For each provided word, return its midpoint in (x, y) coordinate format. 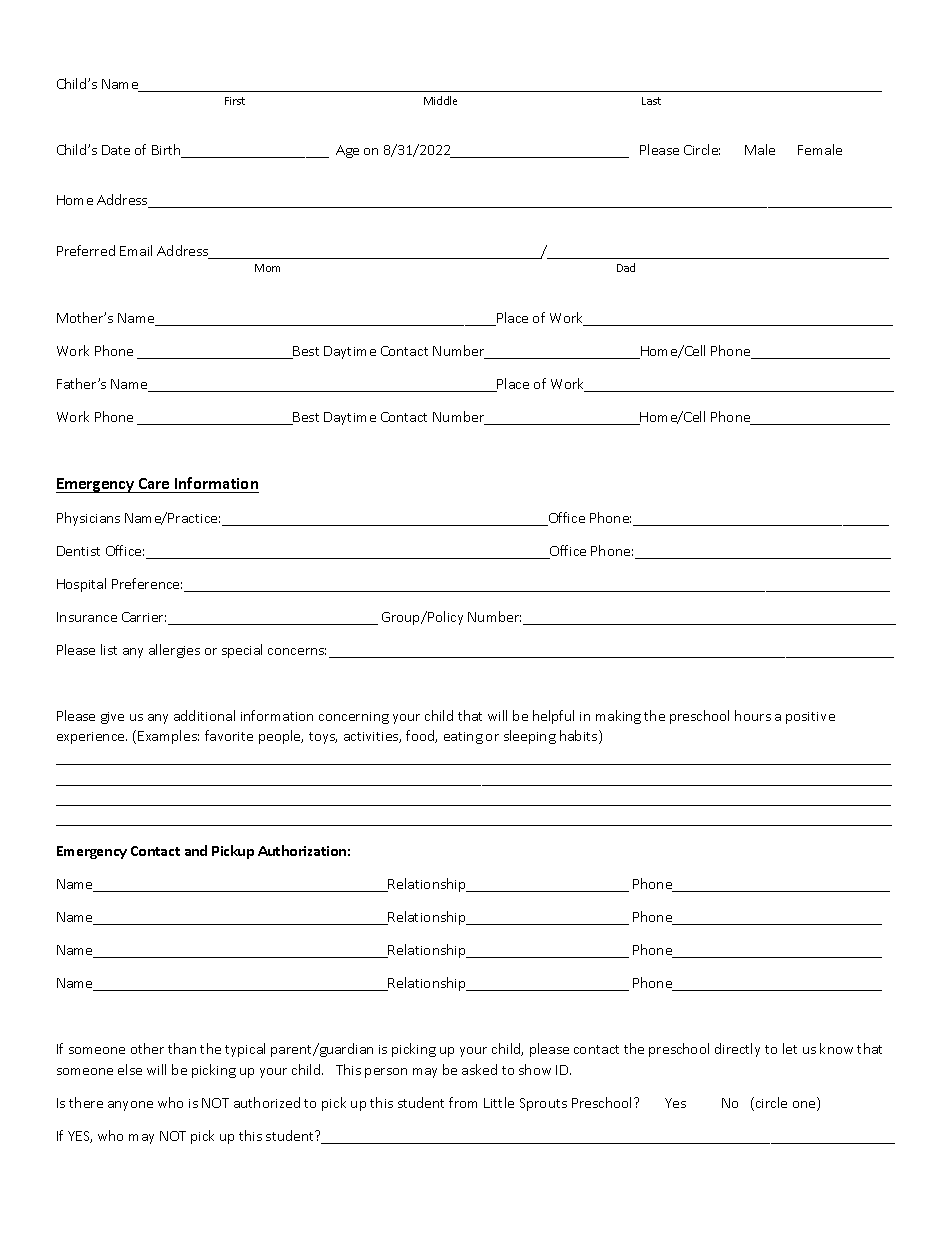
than (182, 1048)
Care (154, 485)
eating (463, 738)
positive (810, 718)
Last (651, 101)
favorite (229, 735)
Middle (440, 100)
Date (116, 150)
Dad (626, 267)
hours (753, 715)
